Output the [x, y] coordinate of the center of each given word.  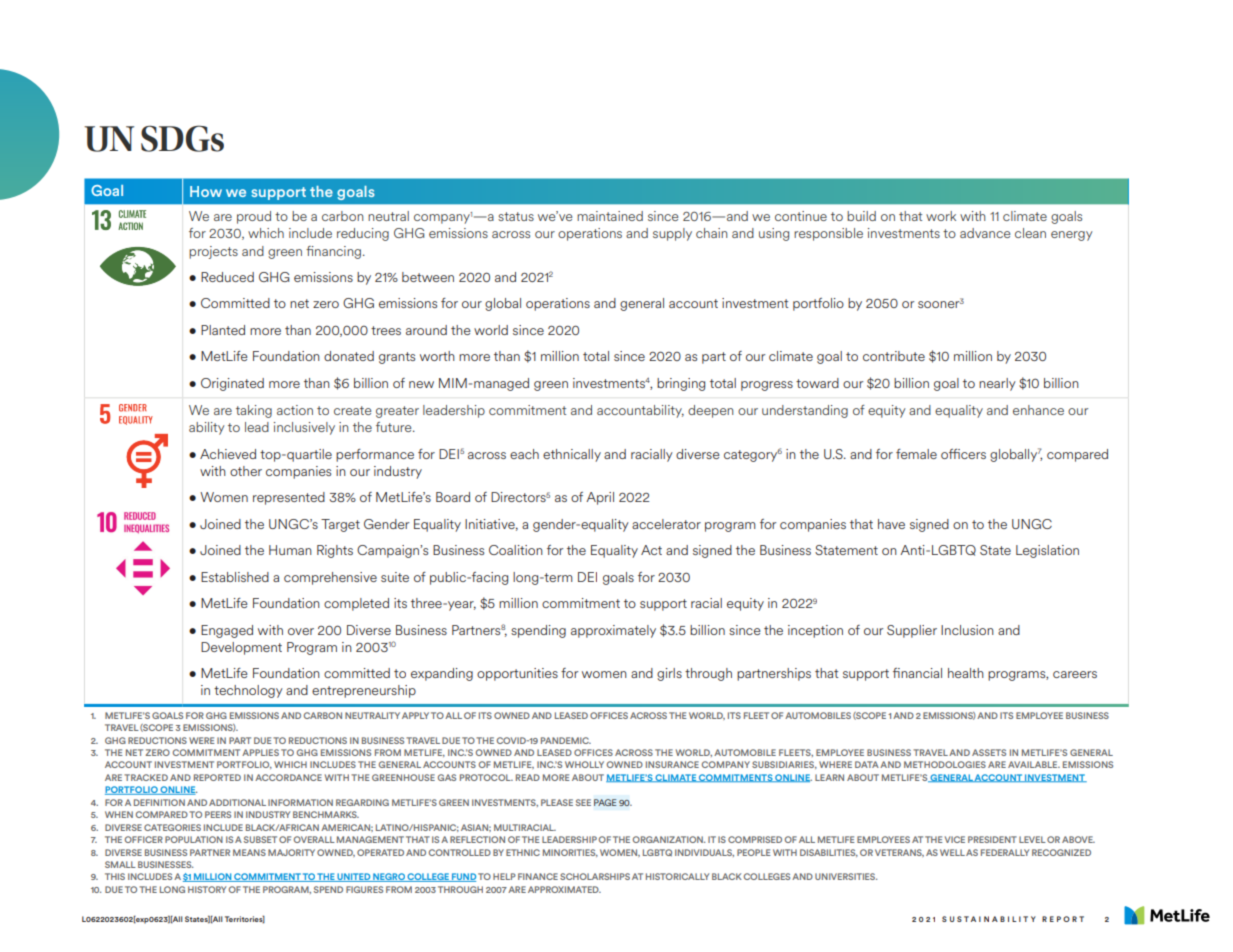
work [941, 216]
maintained [610, 216]
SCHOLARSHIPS [595, 876]
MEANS [249, 852]
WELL [952, 852]
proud [254, 217]
